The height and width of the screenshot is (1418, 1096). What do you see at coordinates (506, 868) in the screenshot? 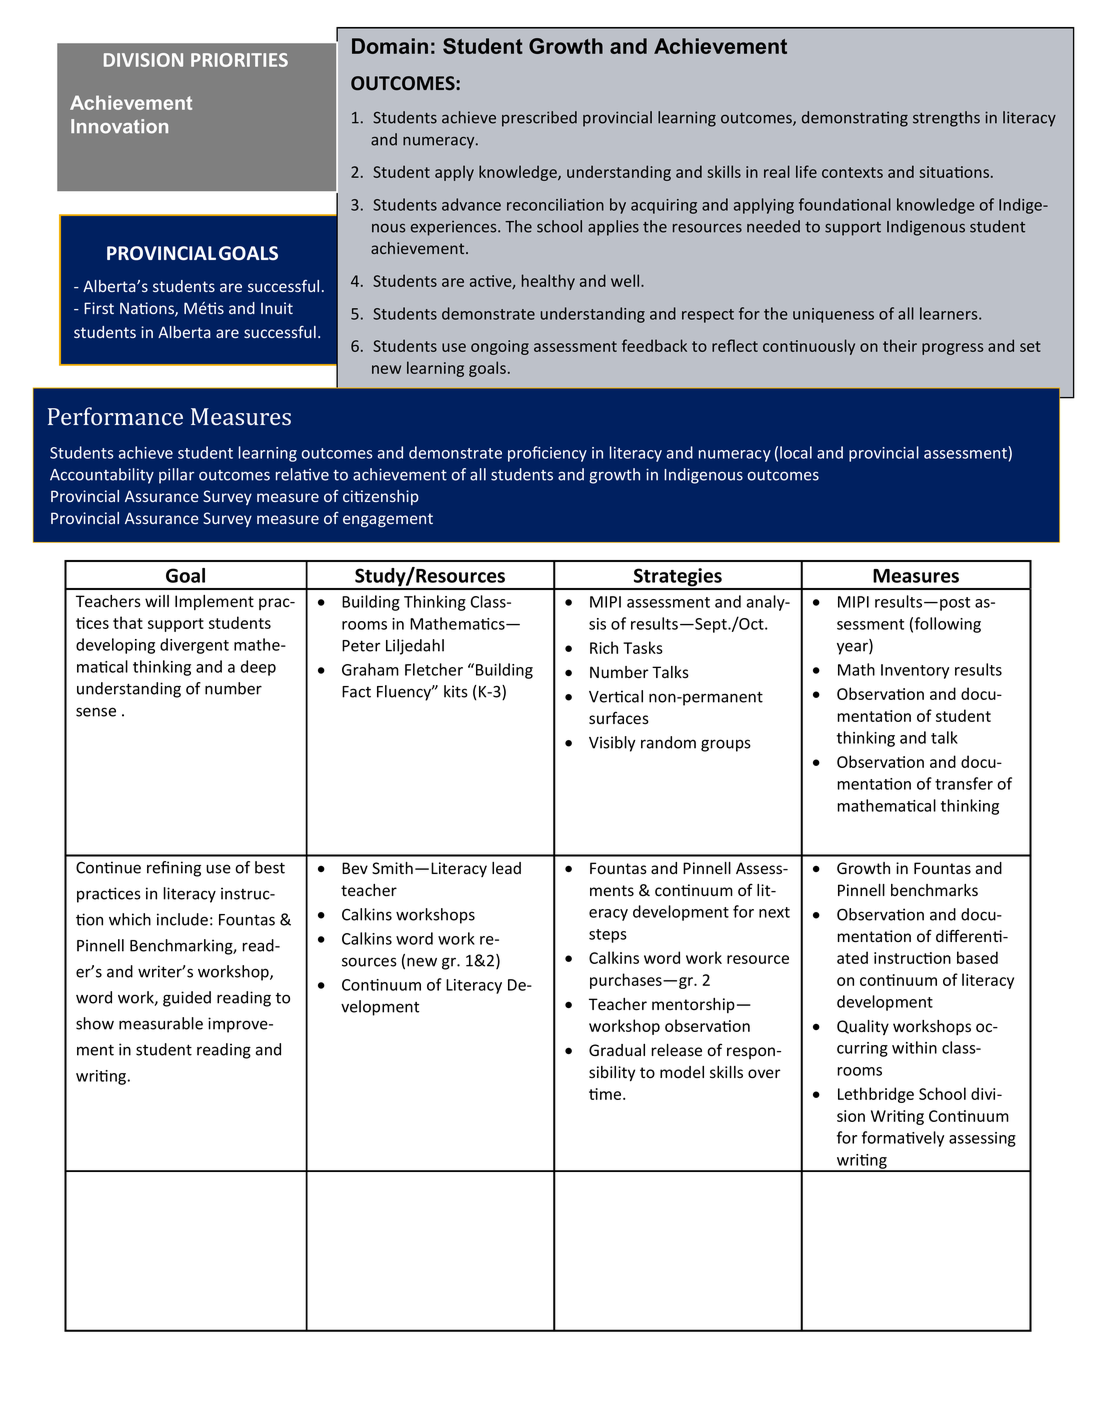
I see `lead` at bounding box center [506, 868].
